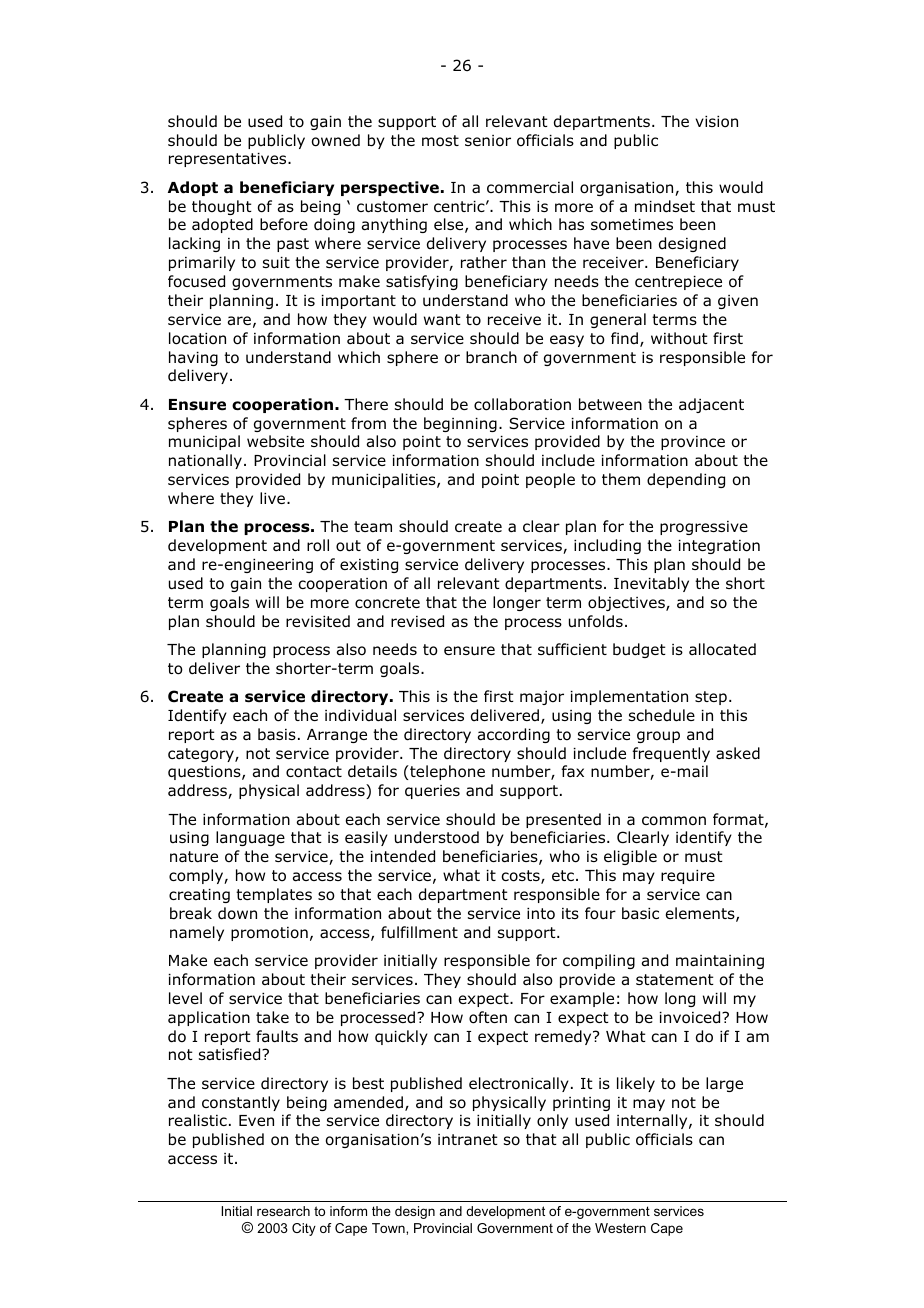 The width and height of the page is (924, 1308). What do you see at coordinates (440, 141) in the page?
I see `most` at bounding box center [440, 141].
